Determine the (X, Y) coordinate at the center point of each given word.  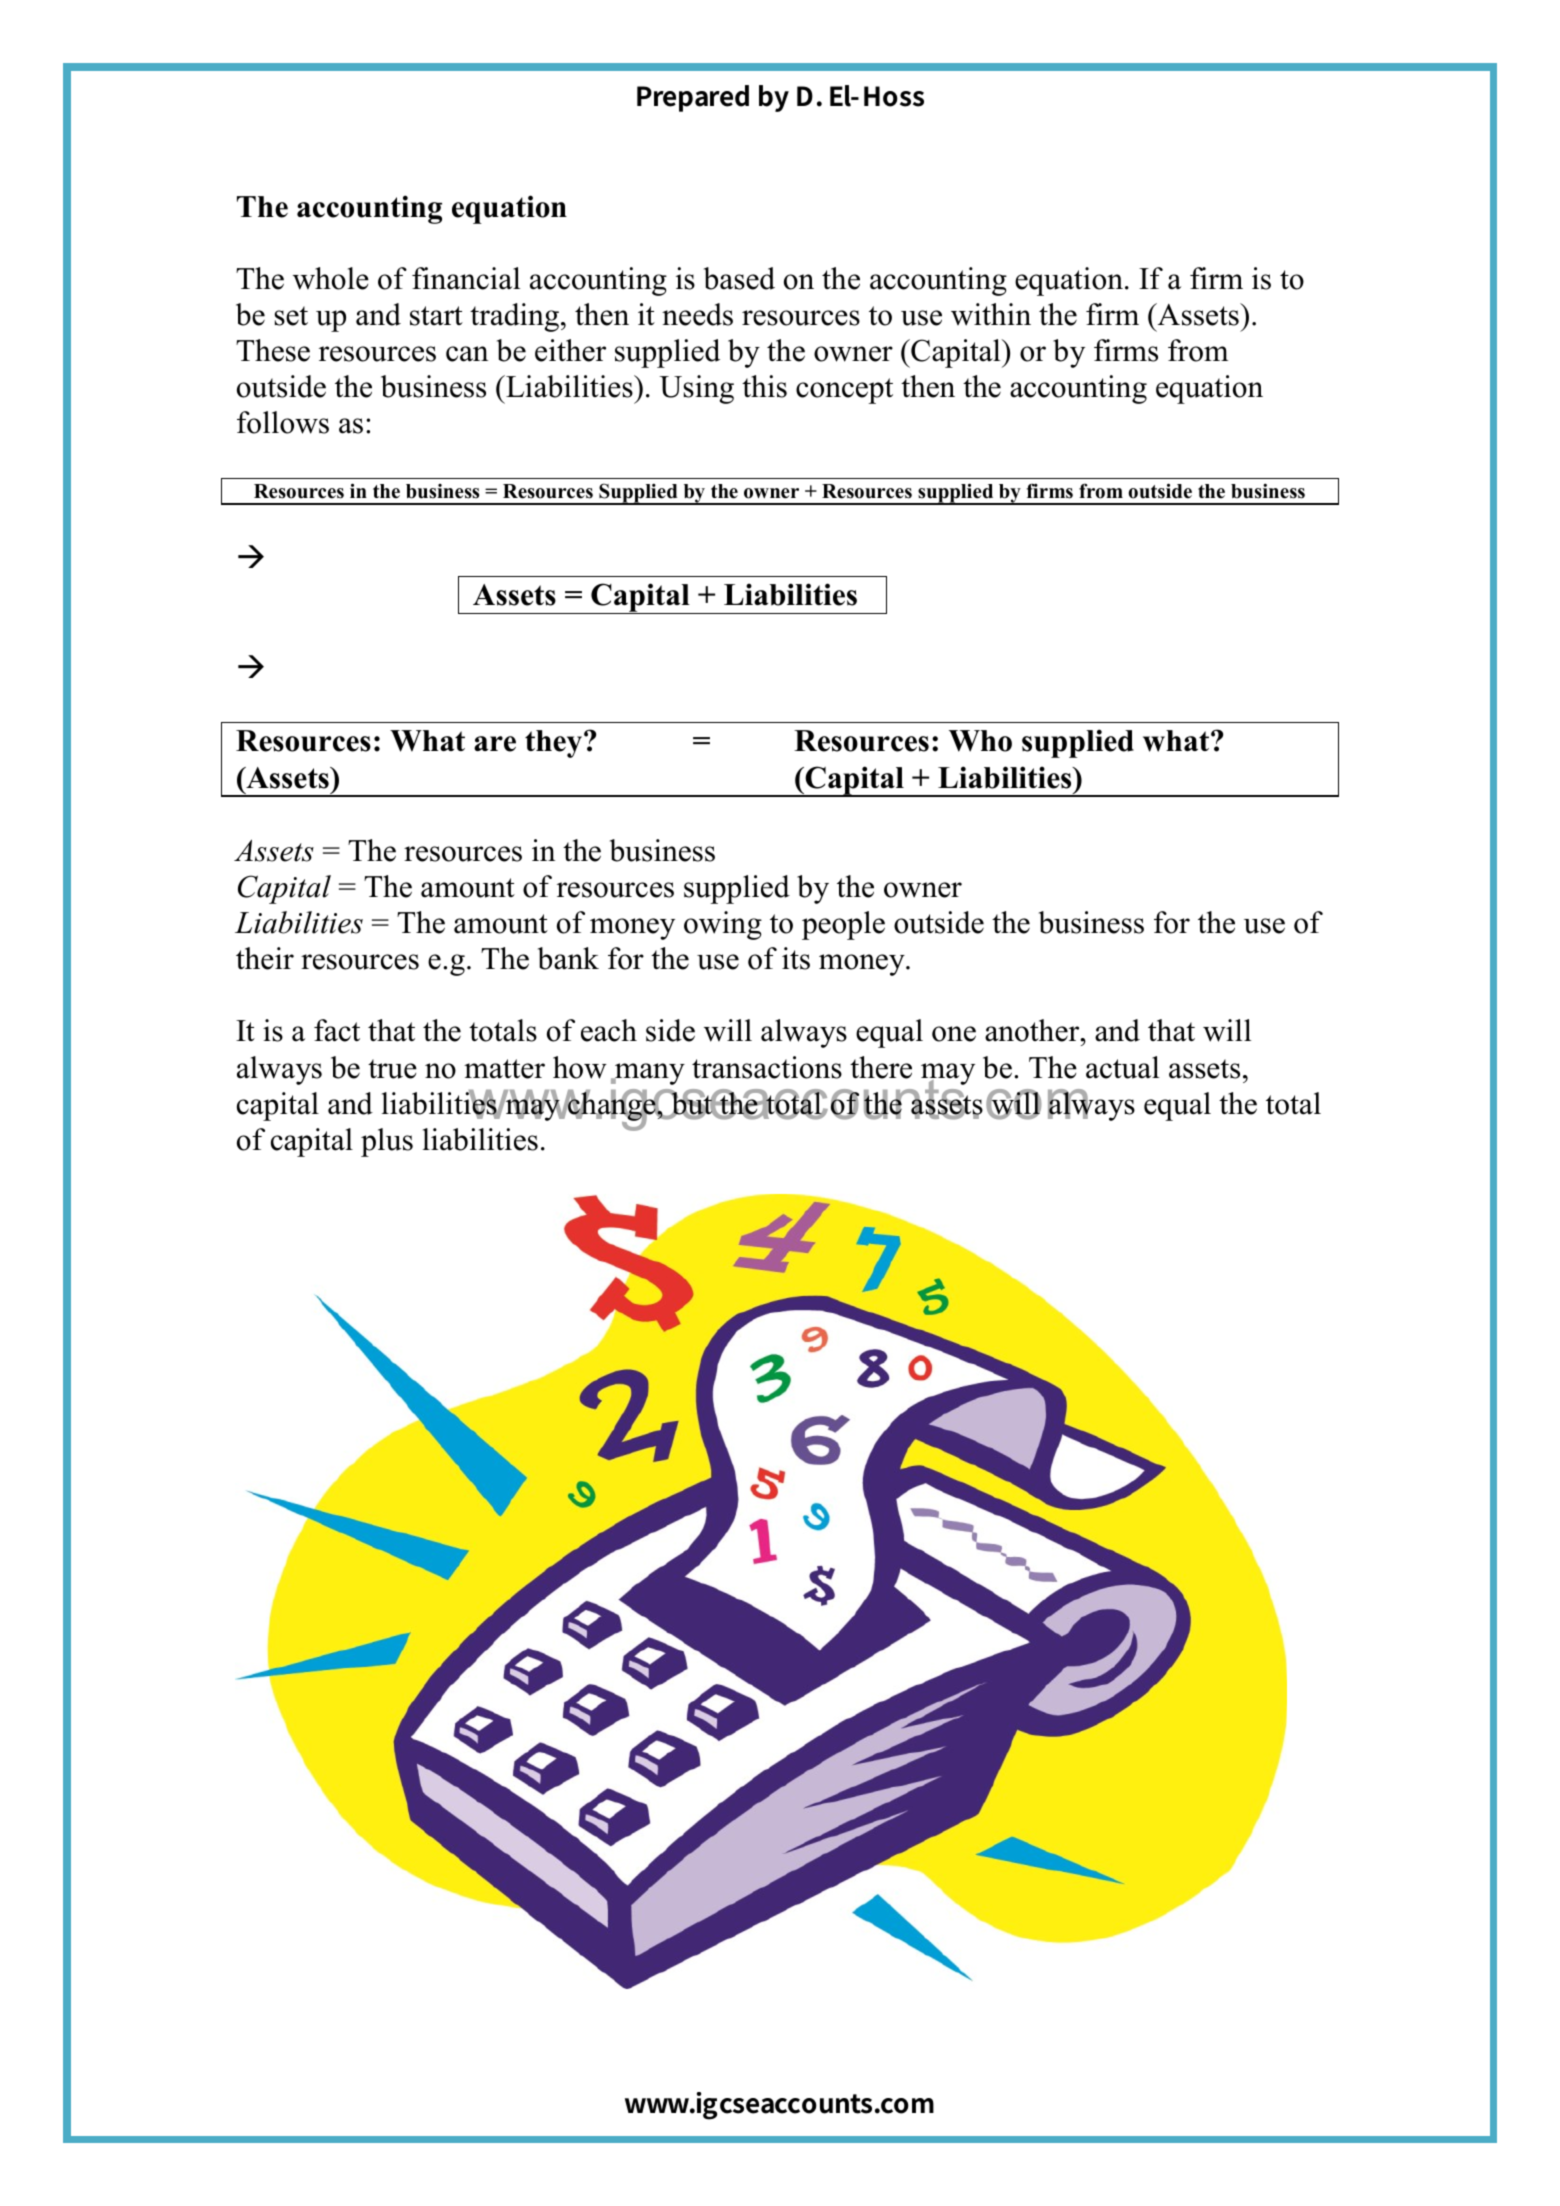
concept (844, 391)
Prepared (693, 98)
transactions (767, 1067)
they (555, 744)
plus (387, 1142)
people (843, 925)
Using (697, 389)
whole (331, 278)
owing (723, 925)
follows (283, 422)
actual (1122, 1067)
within (991, 314)
